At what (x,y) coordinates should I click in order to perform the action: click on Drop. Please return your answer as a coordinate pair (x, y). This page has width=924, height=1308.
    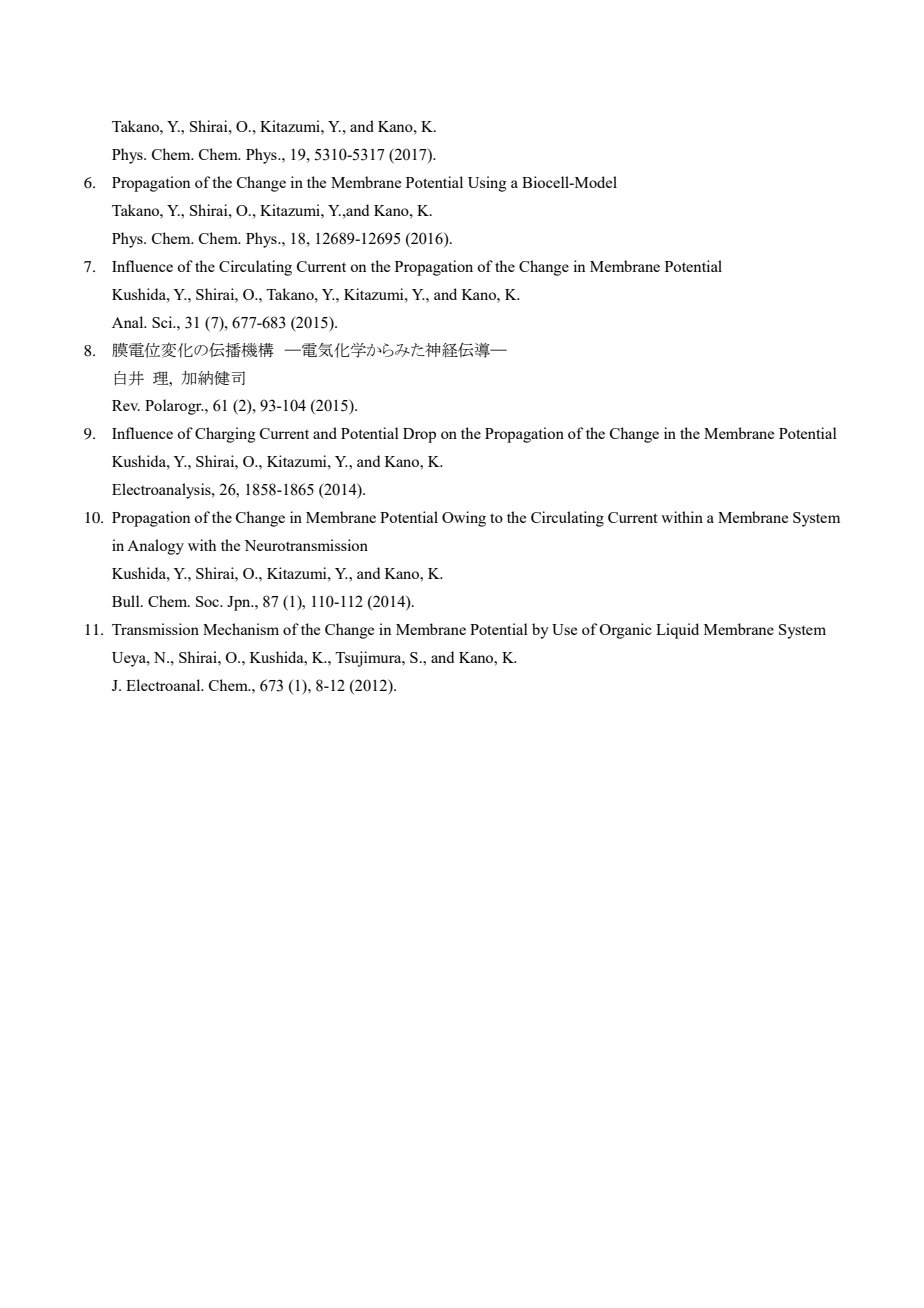
    Looking at the image, I should click on (419, 435).
